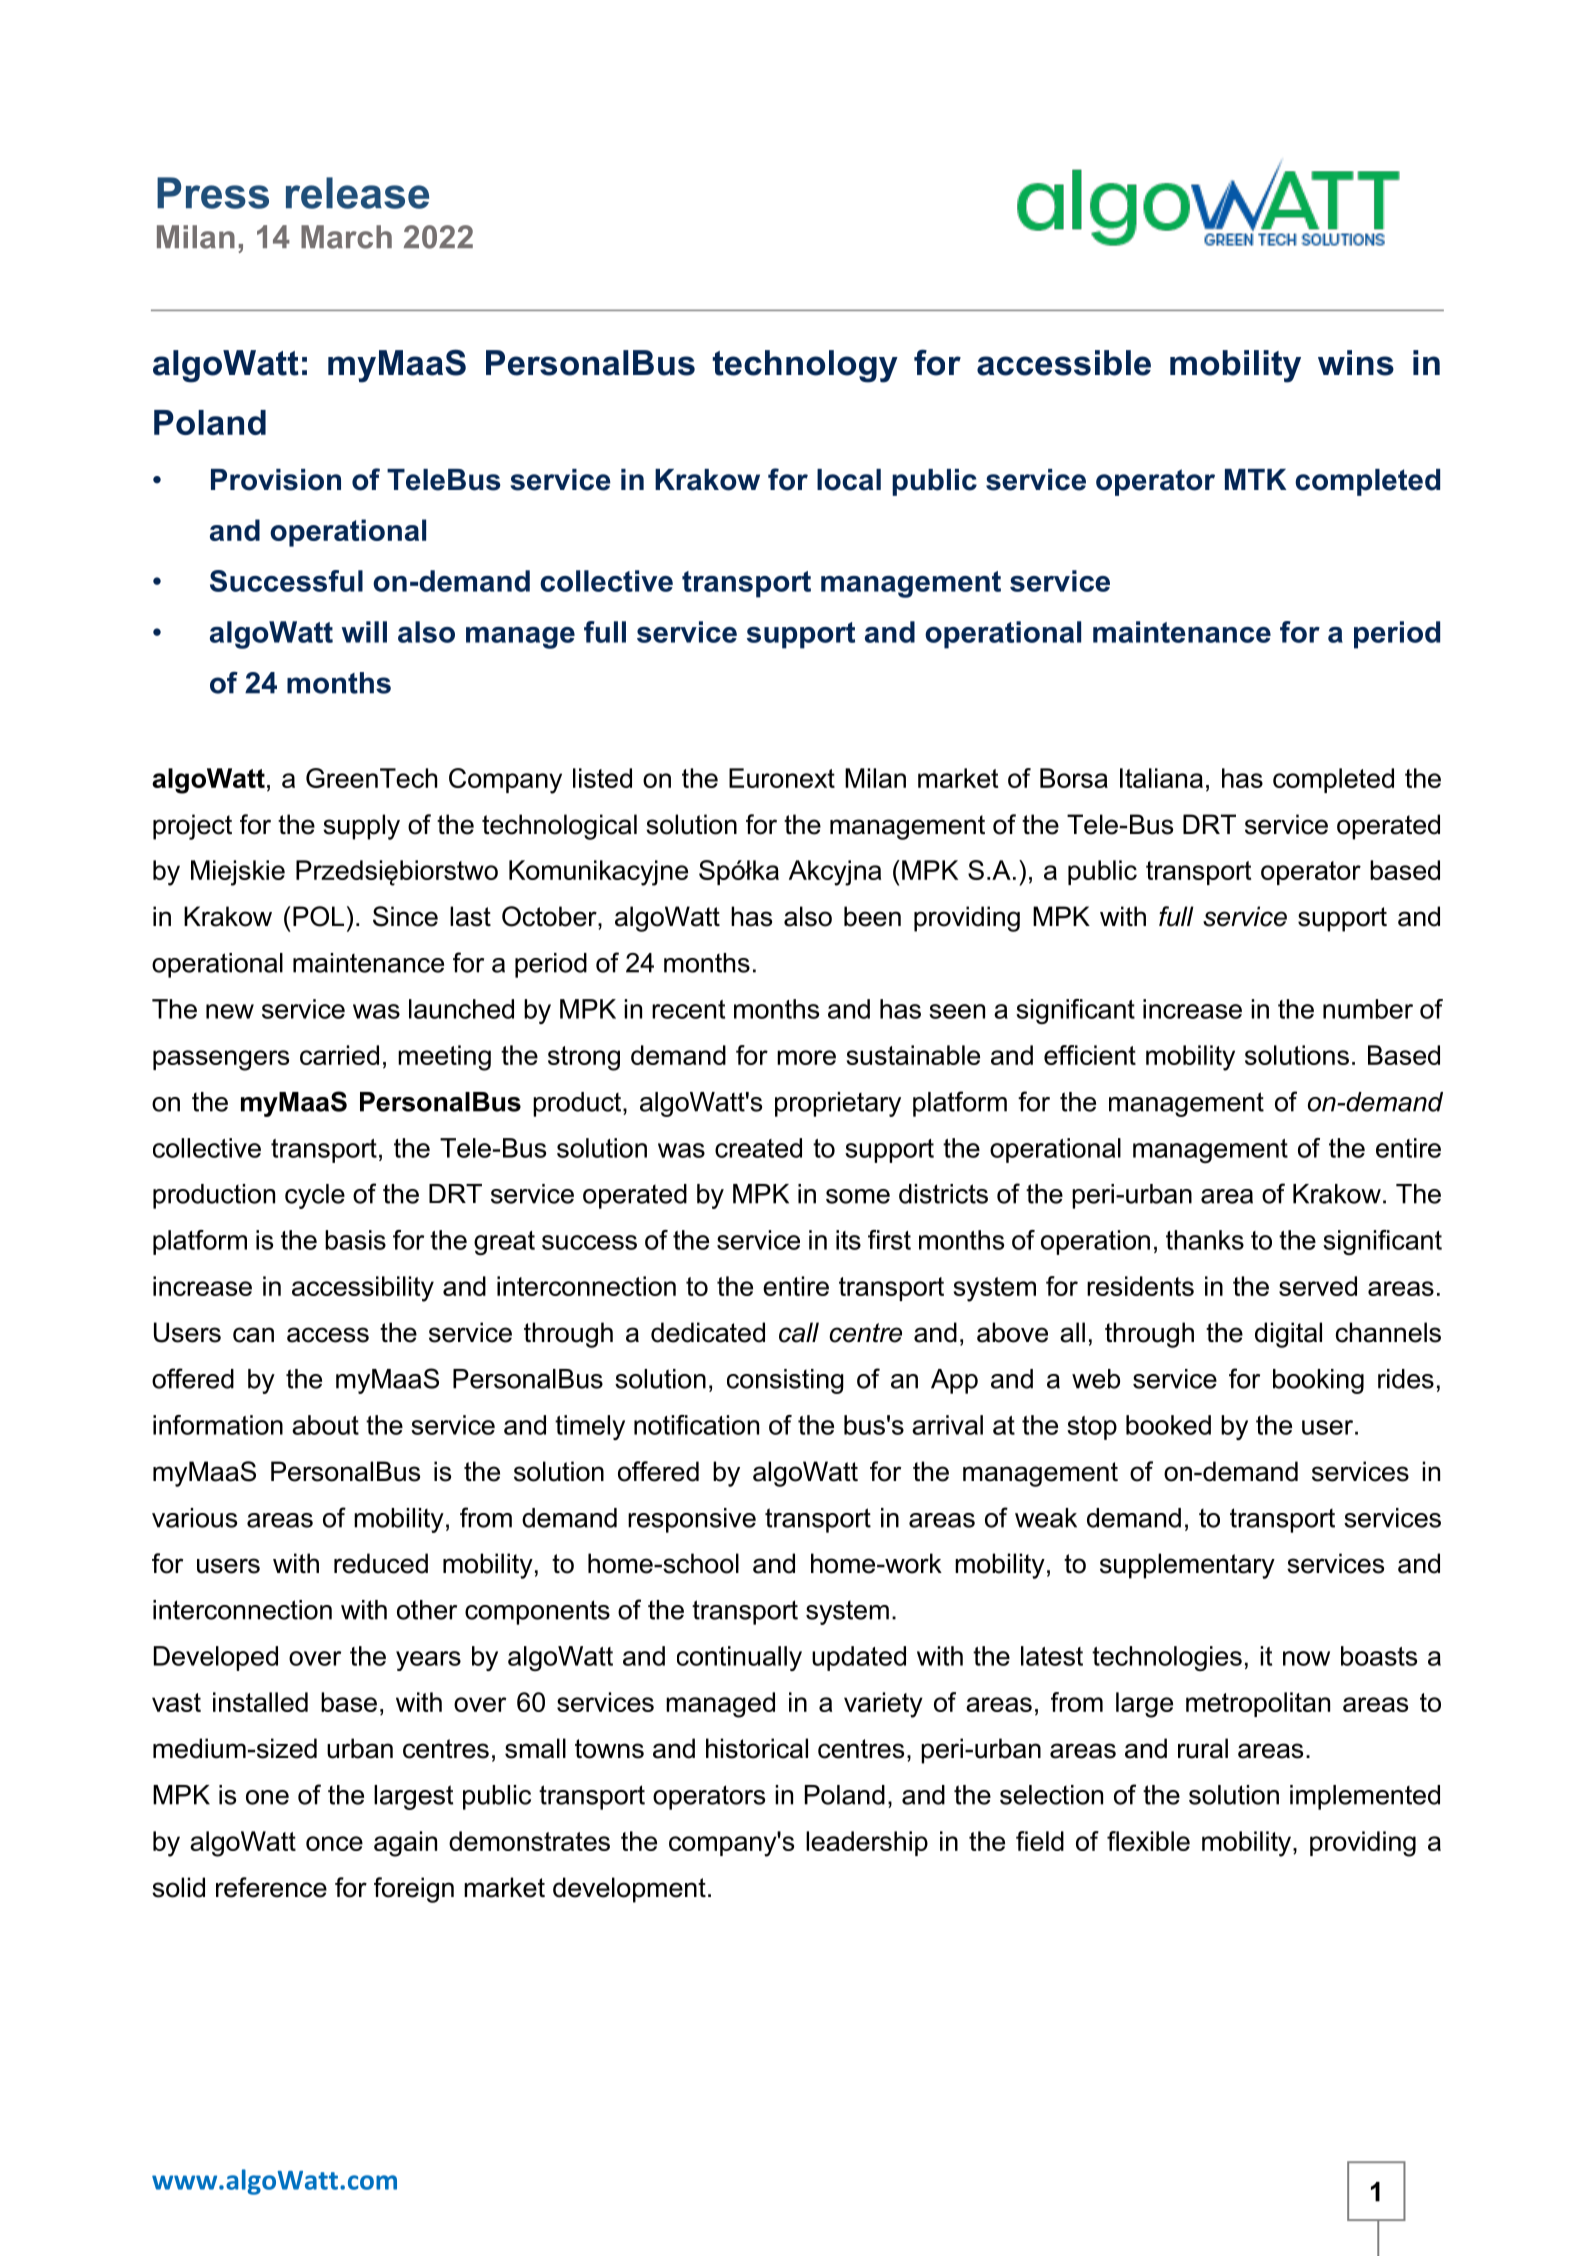 This document has width=1594, height=2256. I want to click on local, so click(849, 480).
